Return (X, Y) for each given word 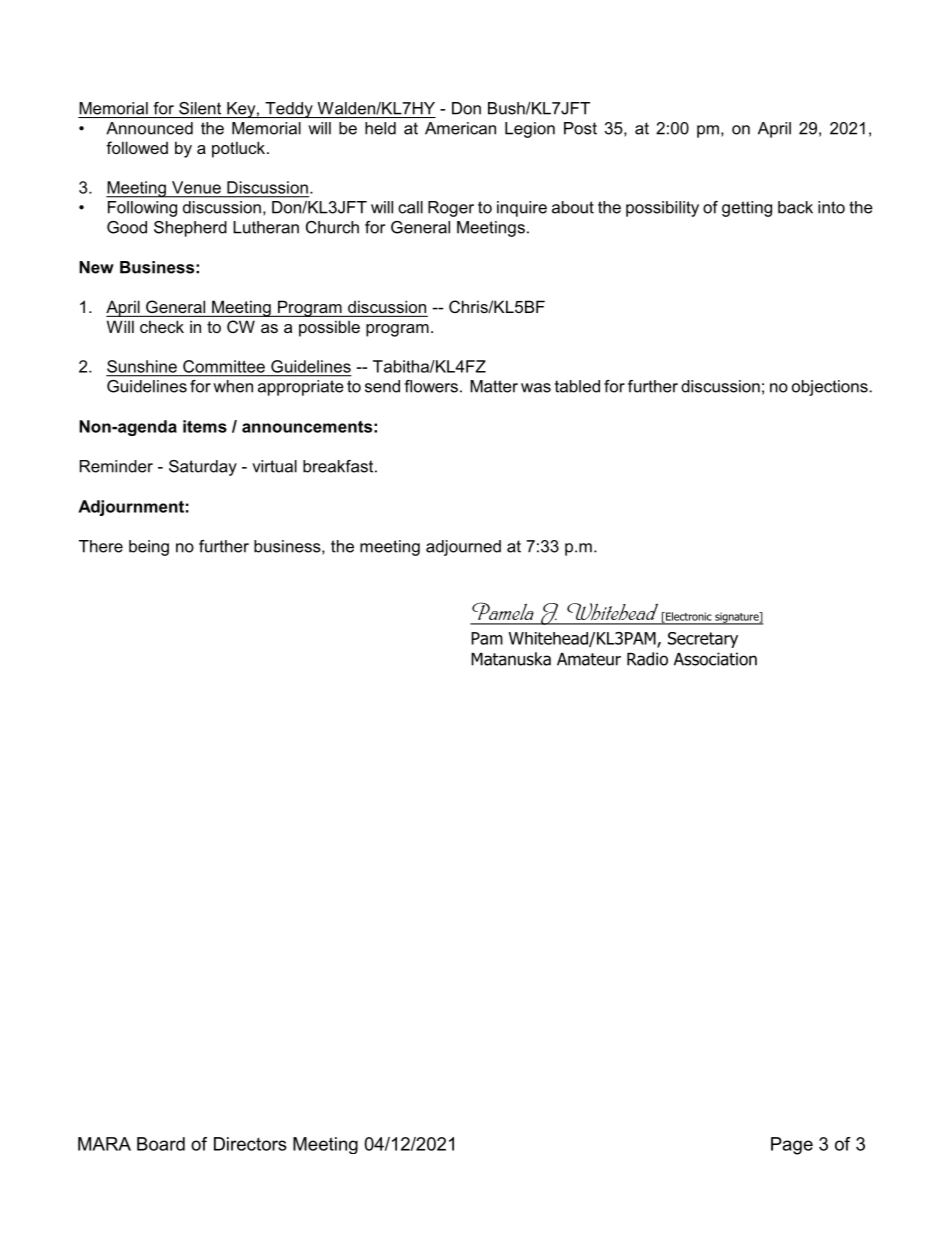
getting (747, 209)
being (149, 548)
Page (792, 1146)
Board (161, 1144)
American (460, 128)
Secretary (703, 640)
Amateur (589, 659)
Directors (250, 1144)
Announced (149, 128)
